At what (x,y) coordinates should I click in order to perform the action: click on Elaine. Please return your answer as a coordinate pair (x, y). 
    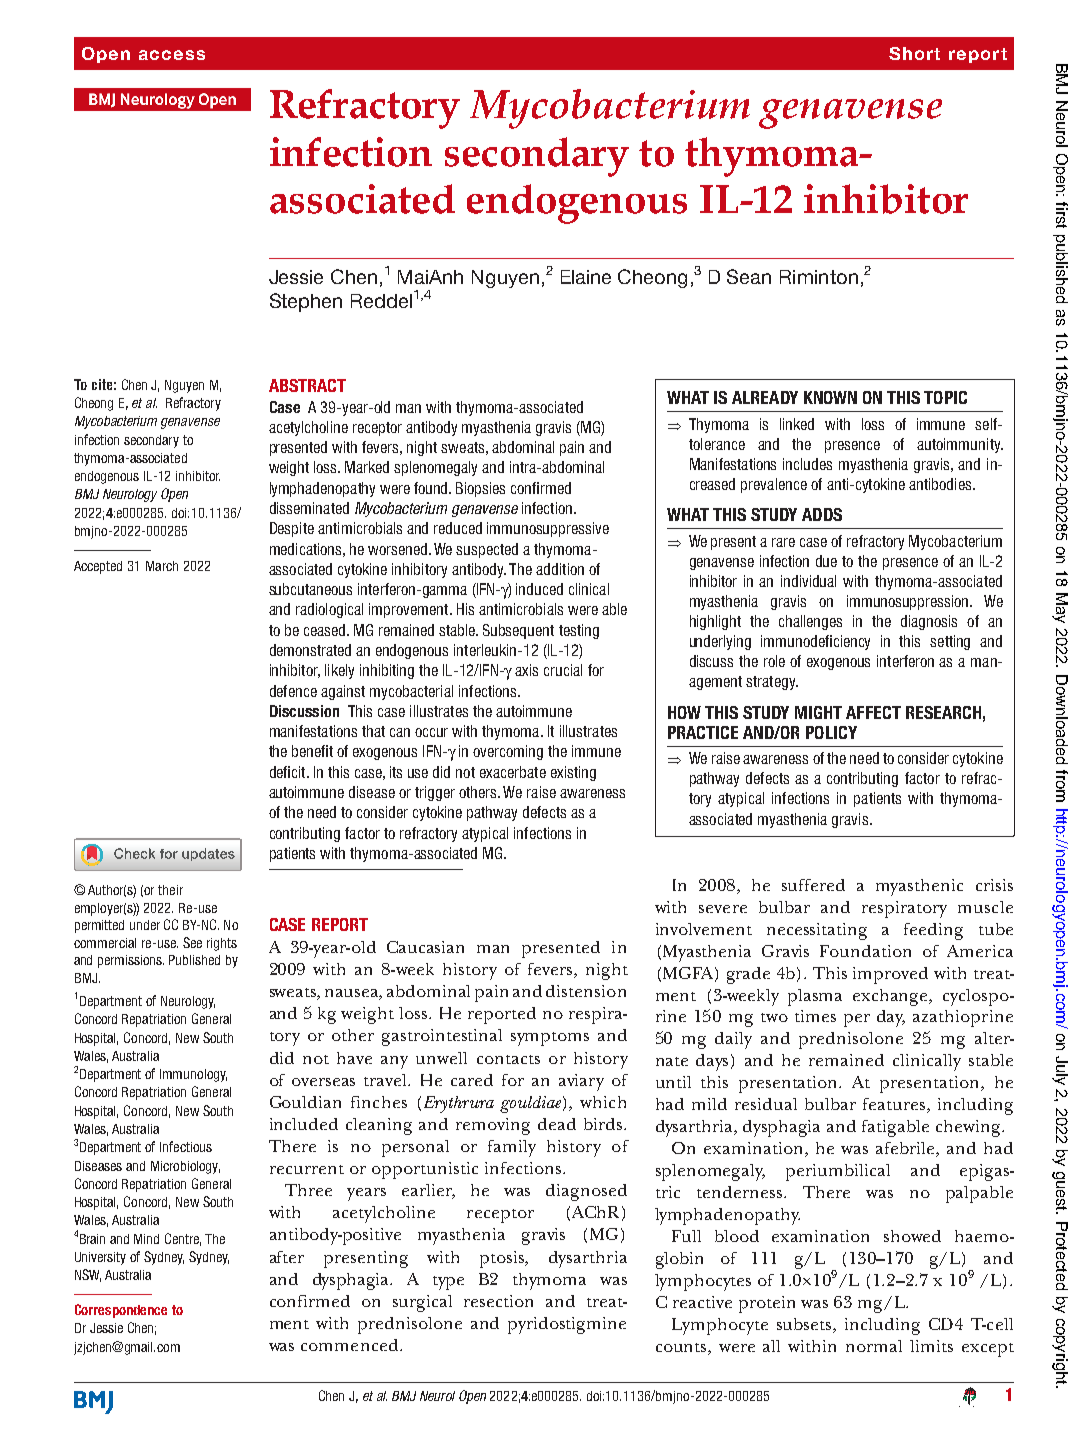
    Looking at the image, I should click on (586, 277).
